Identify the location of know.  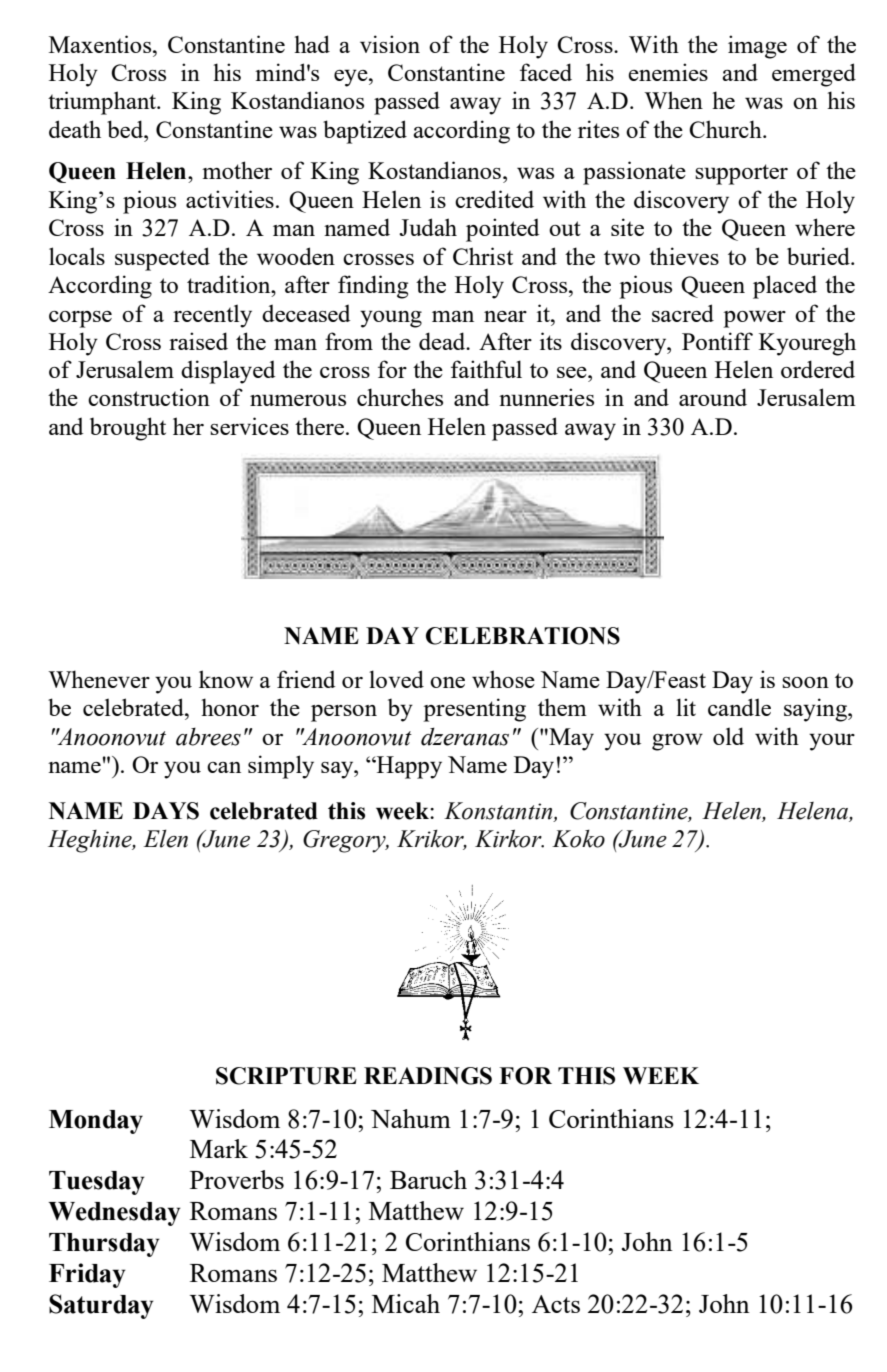
(226, 679).
